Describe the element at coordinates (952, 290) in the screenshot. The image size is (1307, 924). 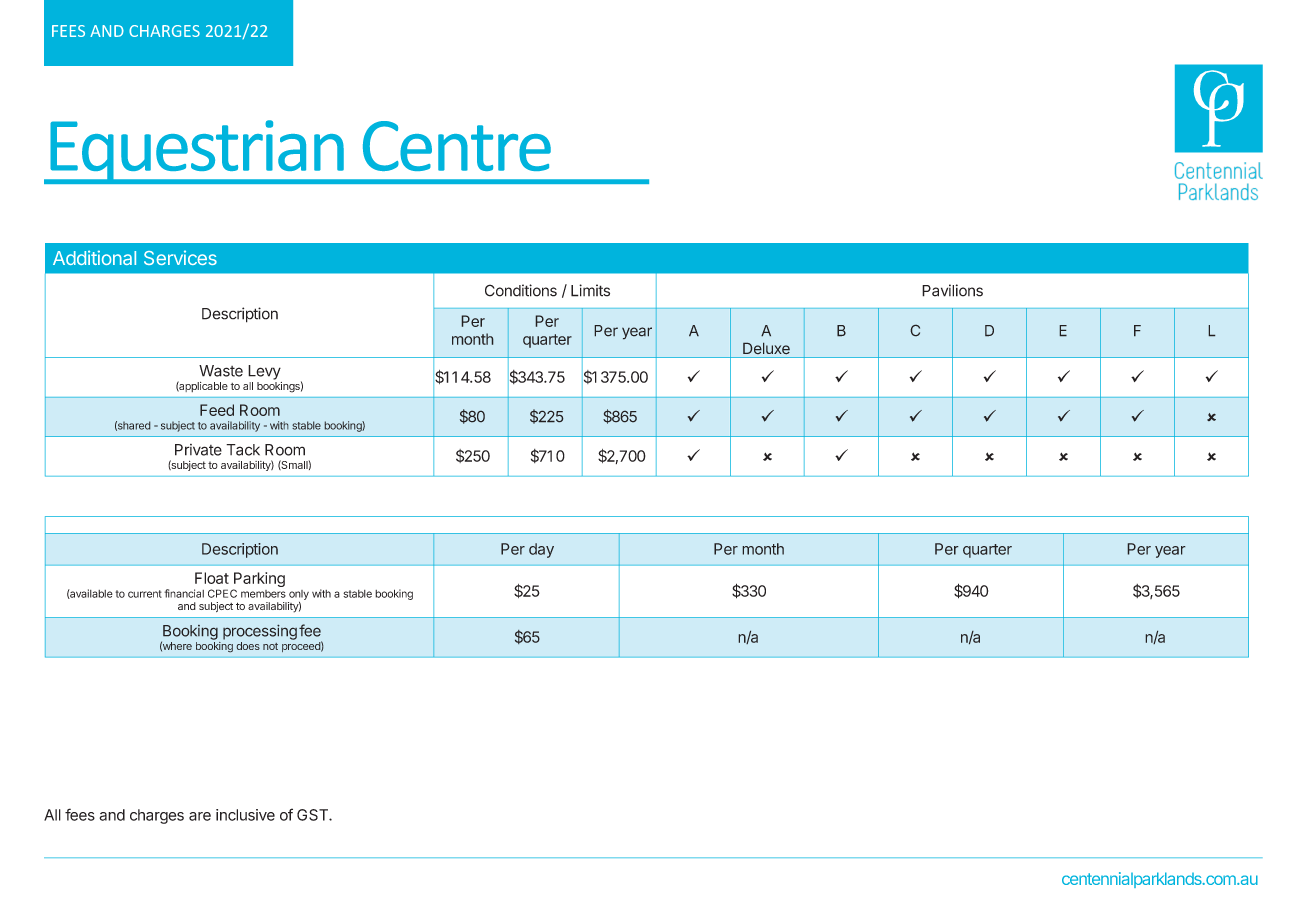
I see `Pavilions` at that location.
